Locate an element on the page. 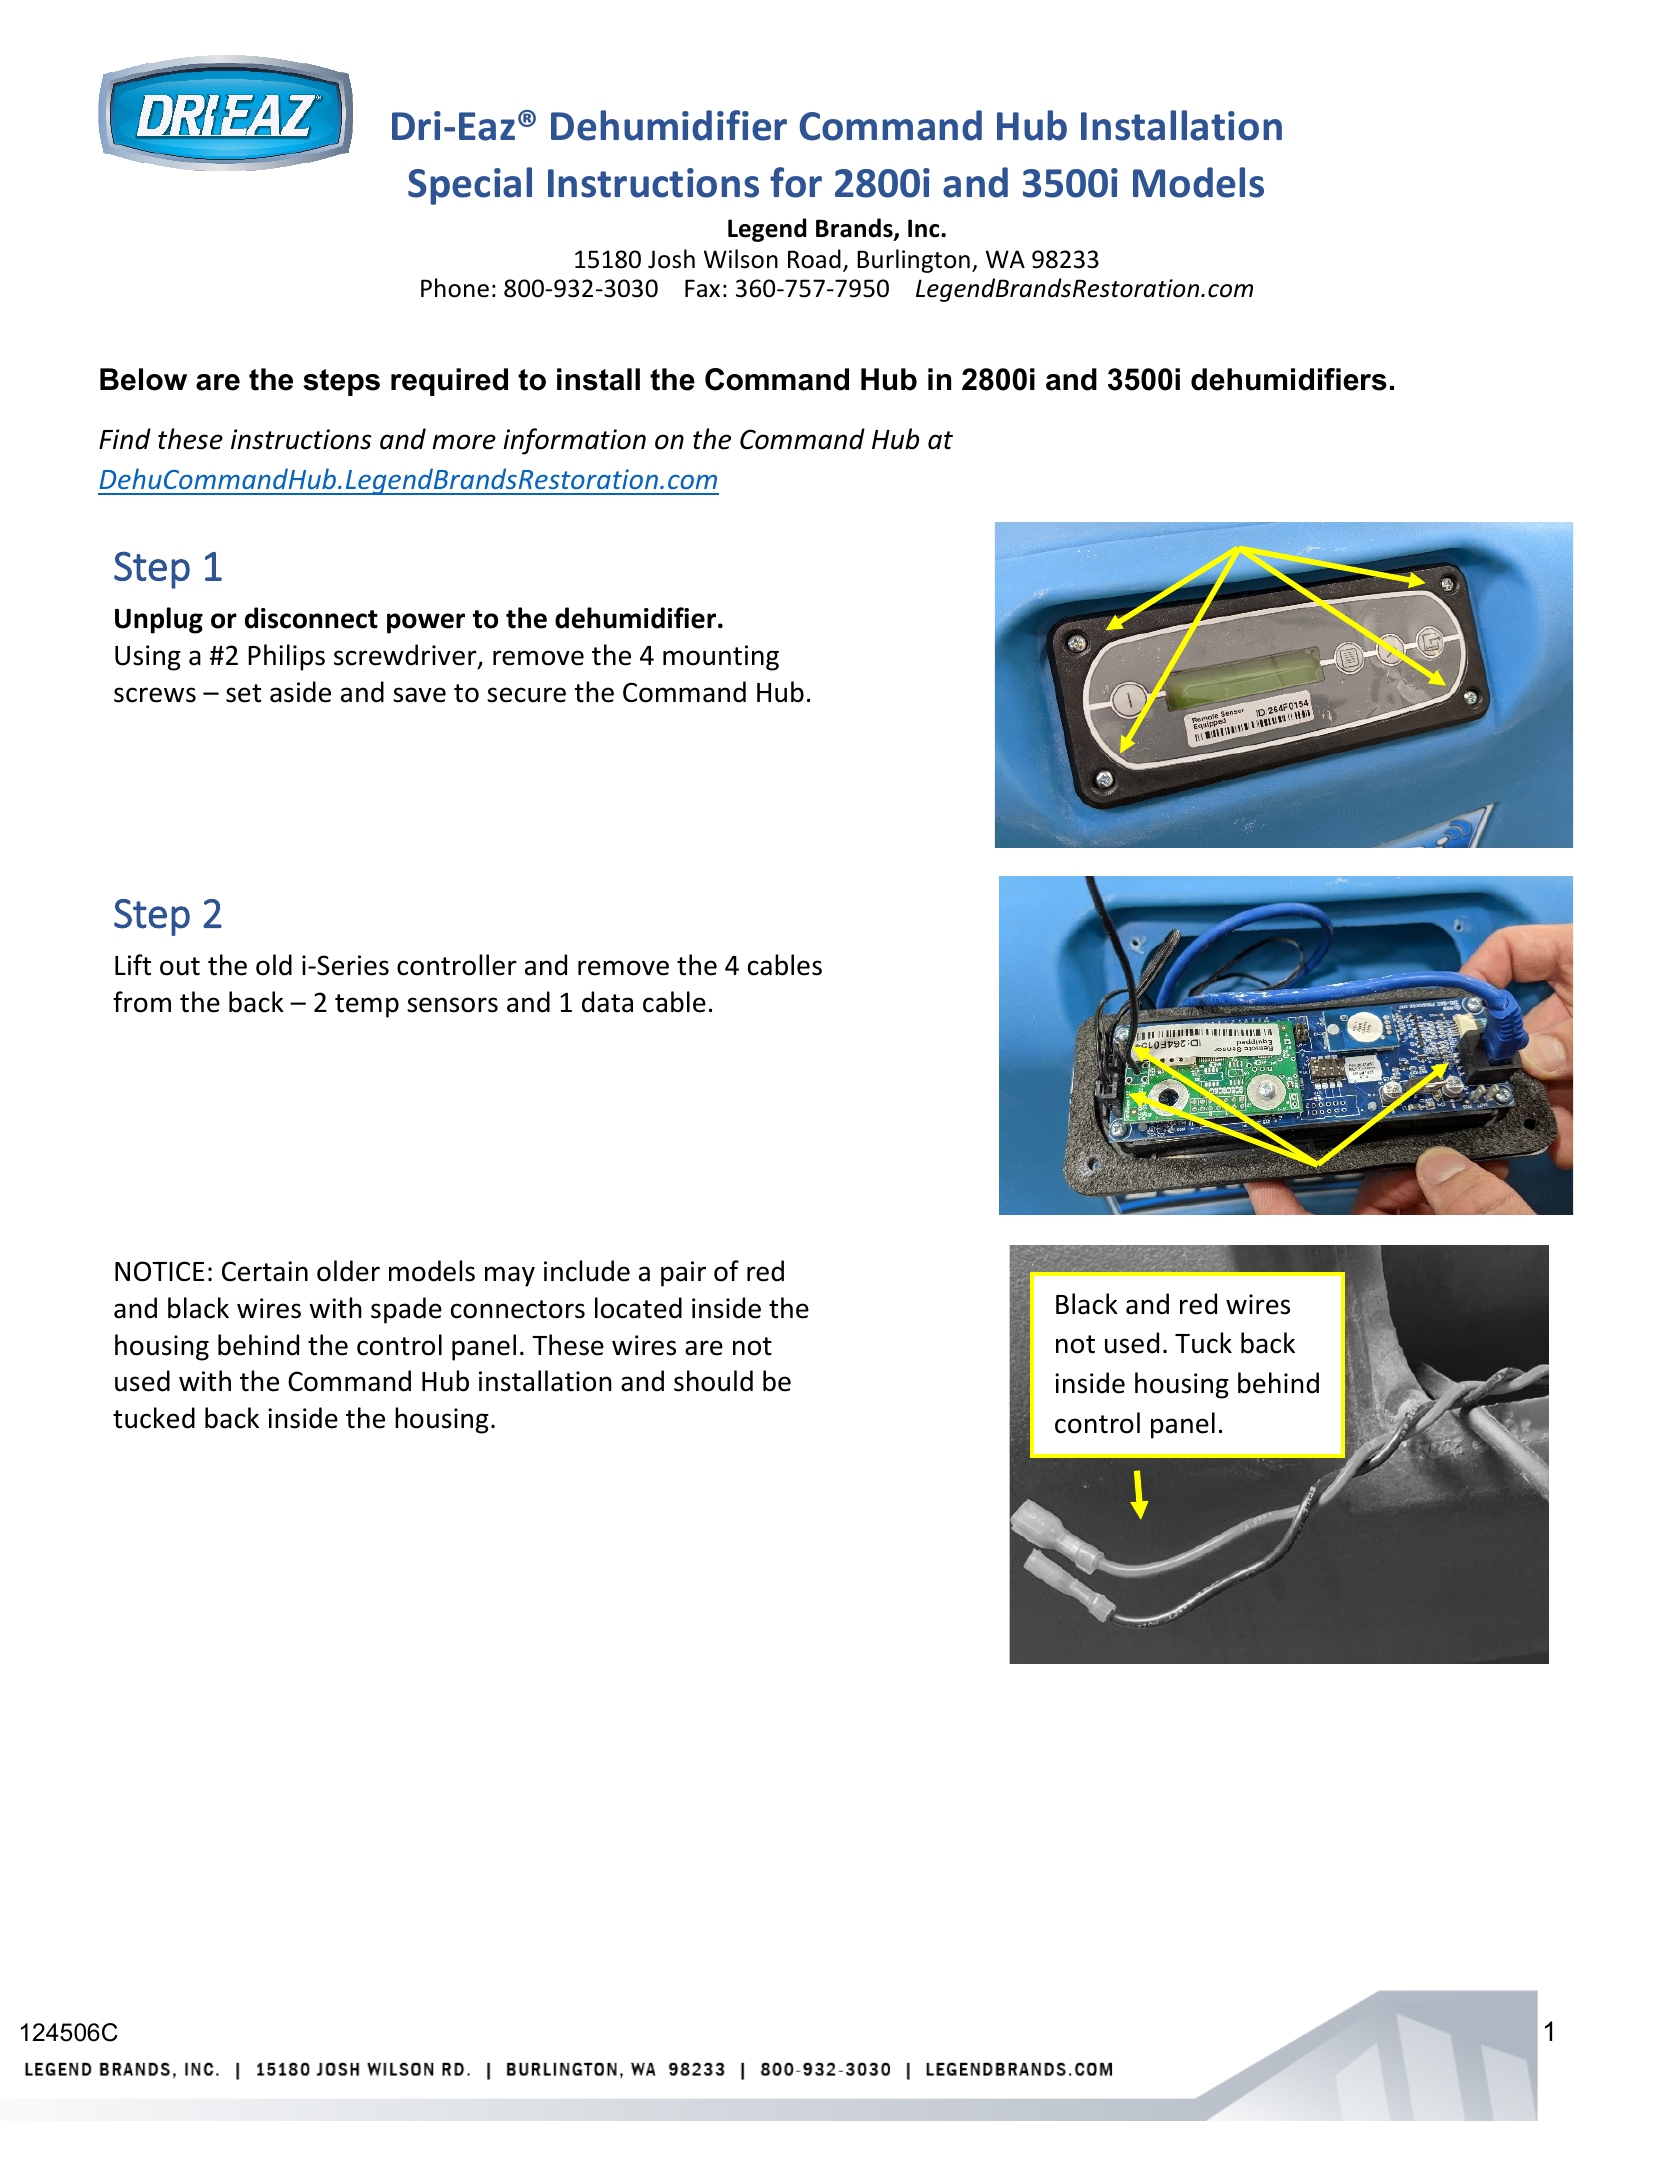  Below is located at coordinates (143, 379).
